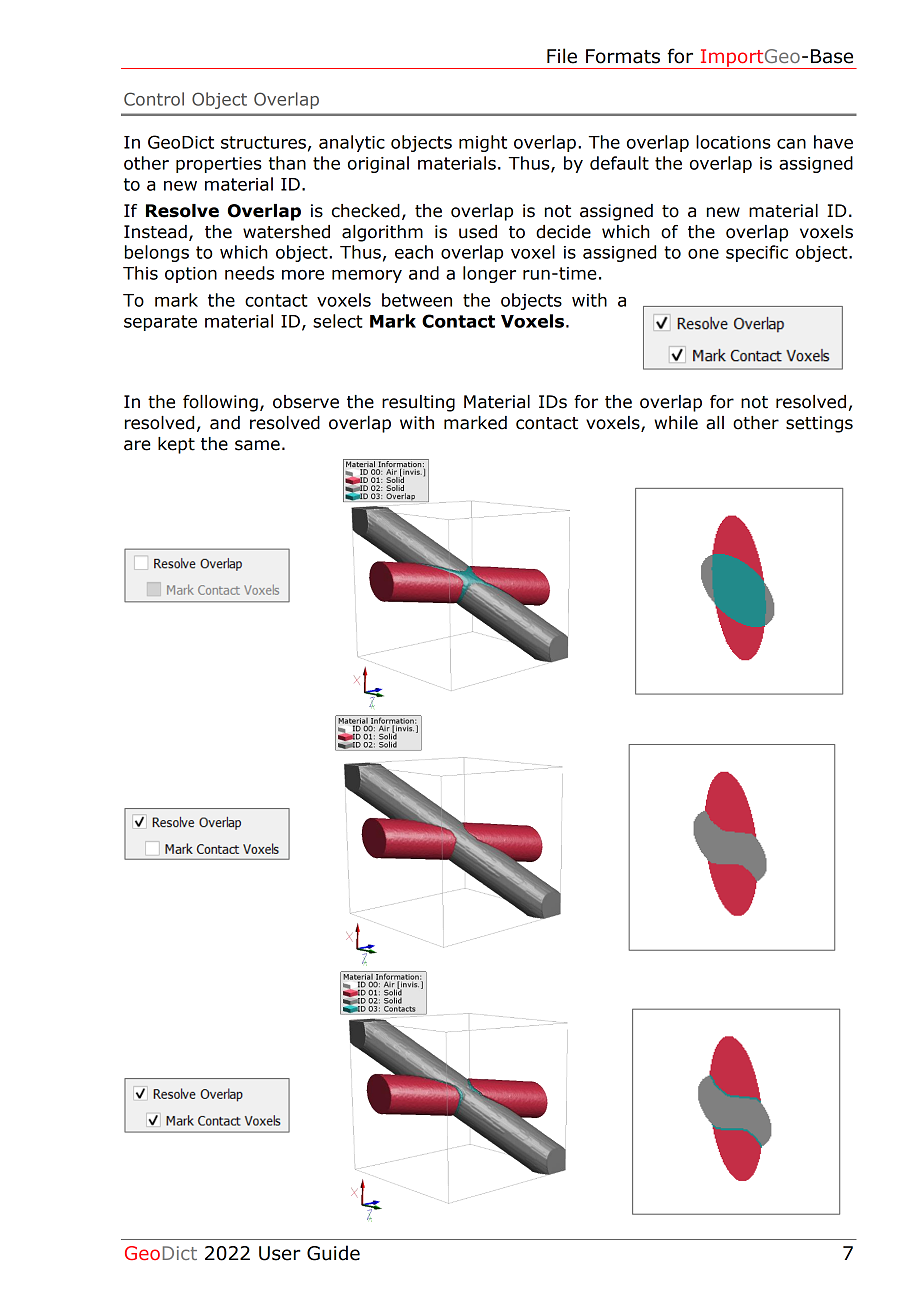  Describe the element at coordinates (819, 424) in the screenshot. I see `settings` at that location.
